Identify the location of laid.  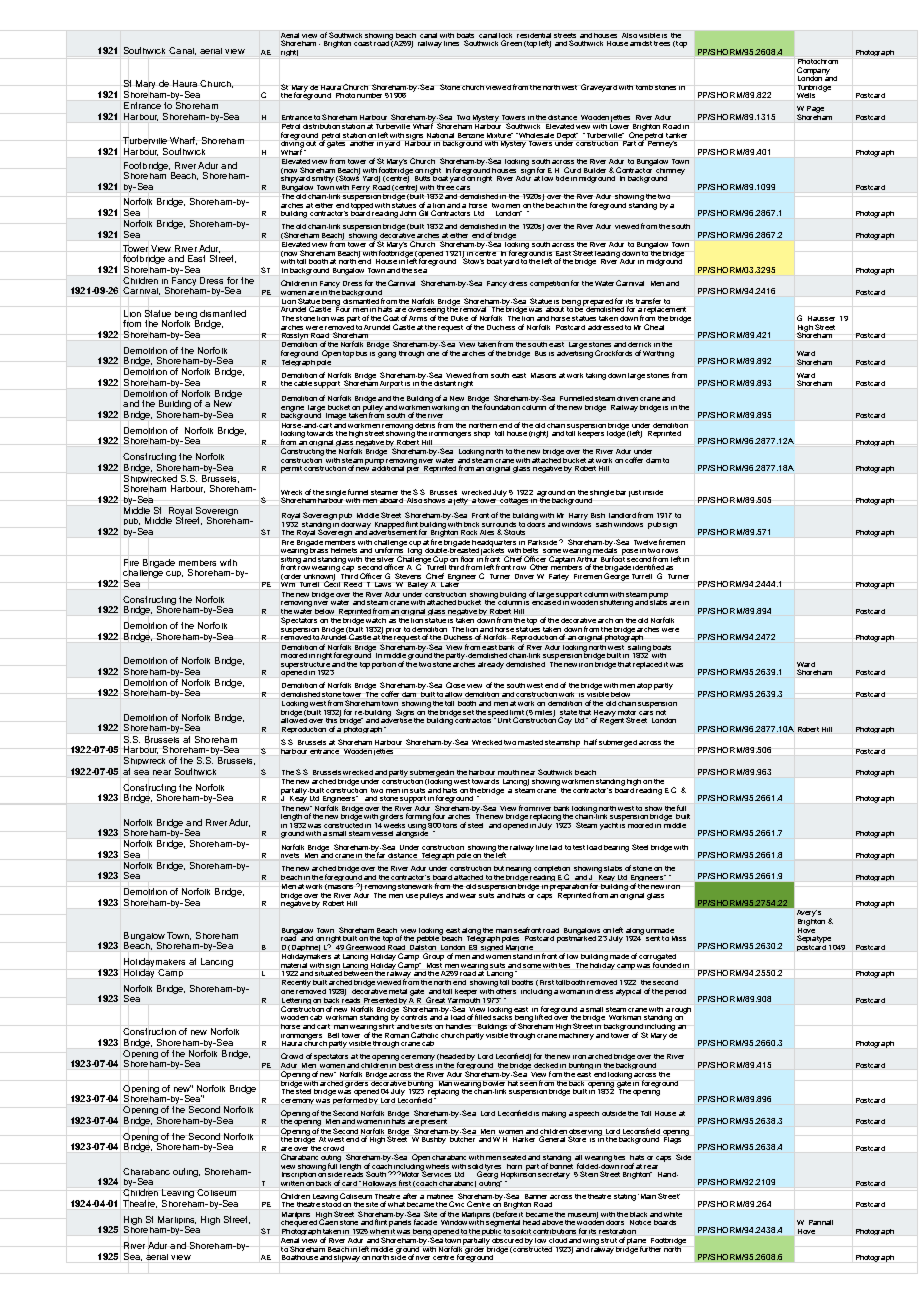
(556, 847).
